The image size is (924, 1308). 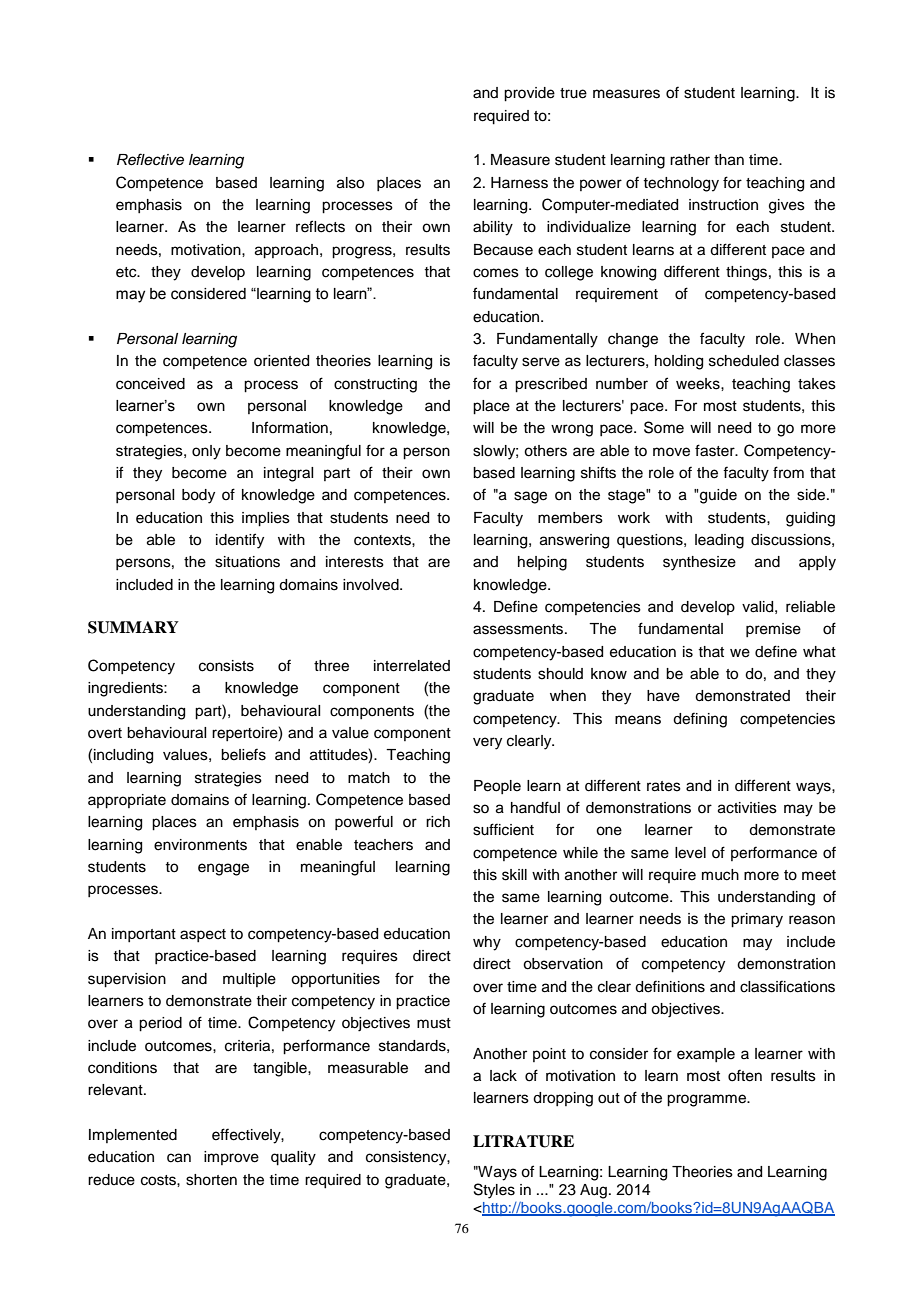 What do you see at coordinates (494, 1191) in the page?
I see `Styles` at bounding box center [494, 1191].
